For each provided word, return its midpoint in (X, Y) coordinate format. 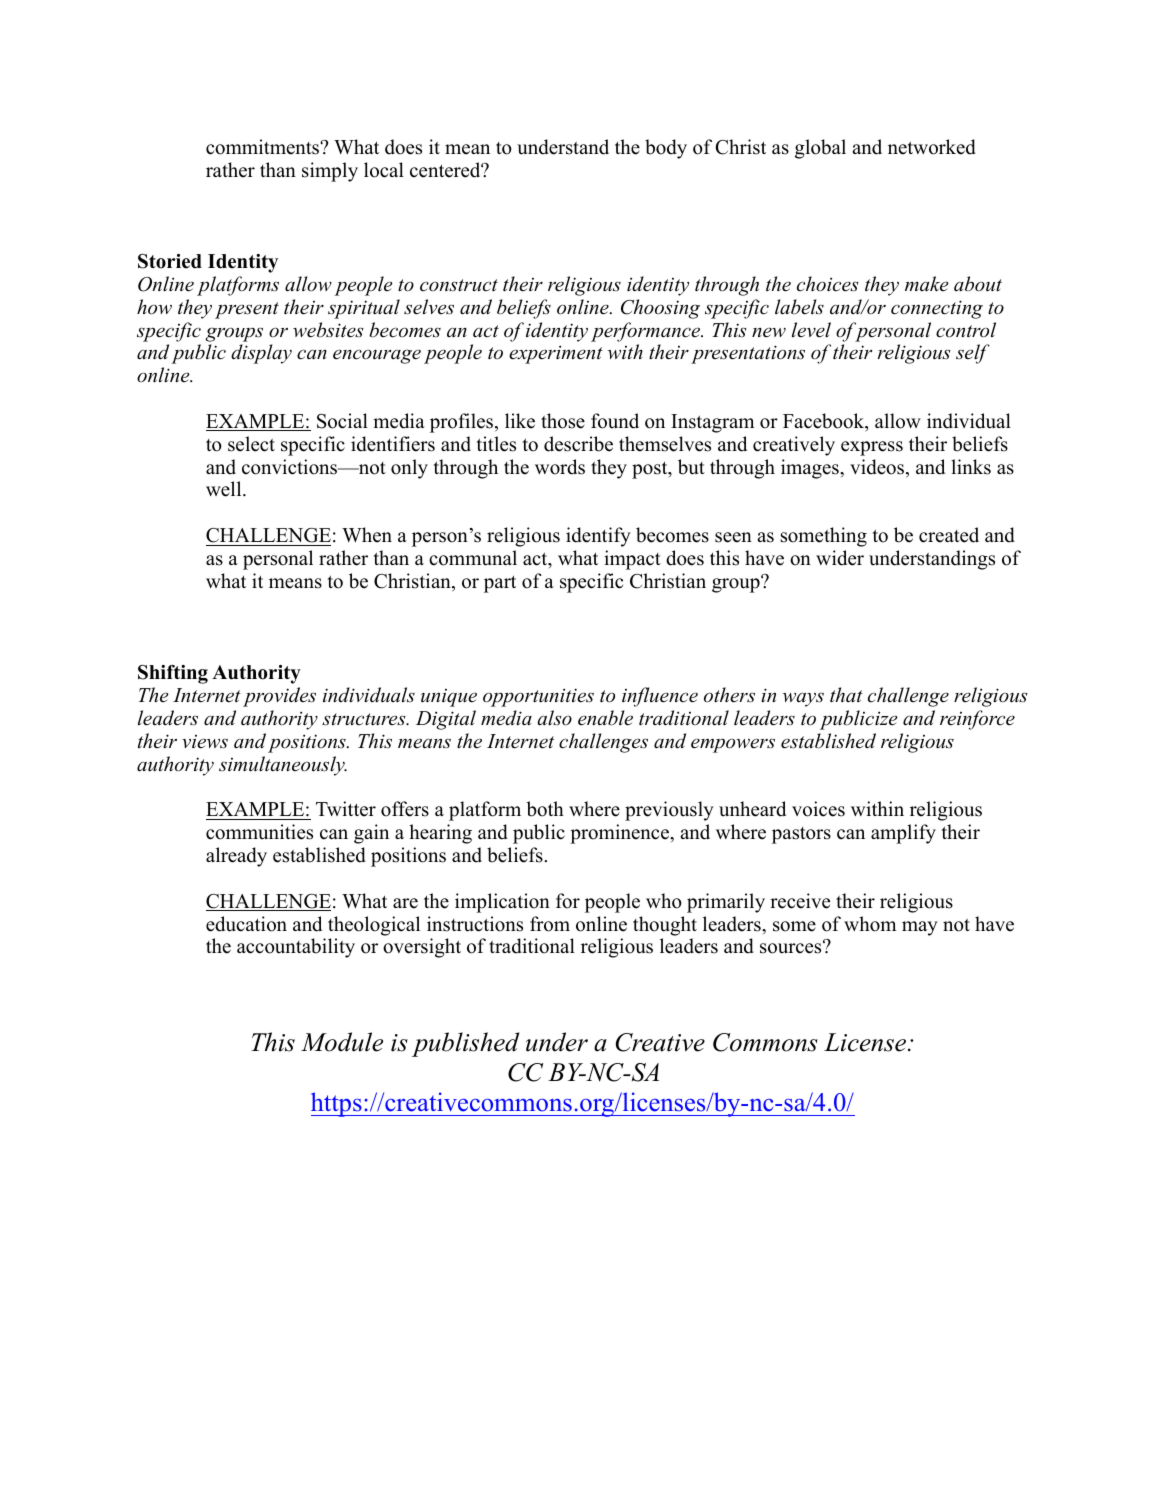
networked (932, 147)
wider (840, 558)
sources (792, 948)
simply (330, 172)
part (500, 584)
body (666, 149)
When (367, 535)
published (465, 1044)
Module (342, 1042)
